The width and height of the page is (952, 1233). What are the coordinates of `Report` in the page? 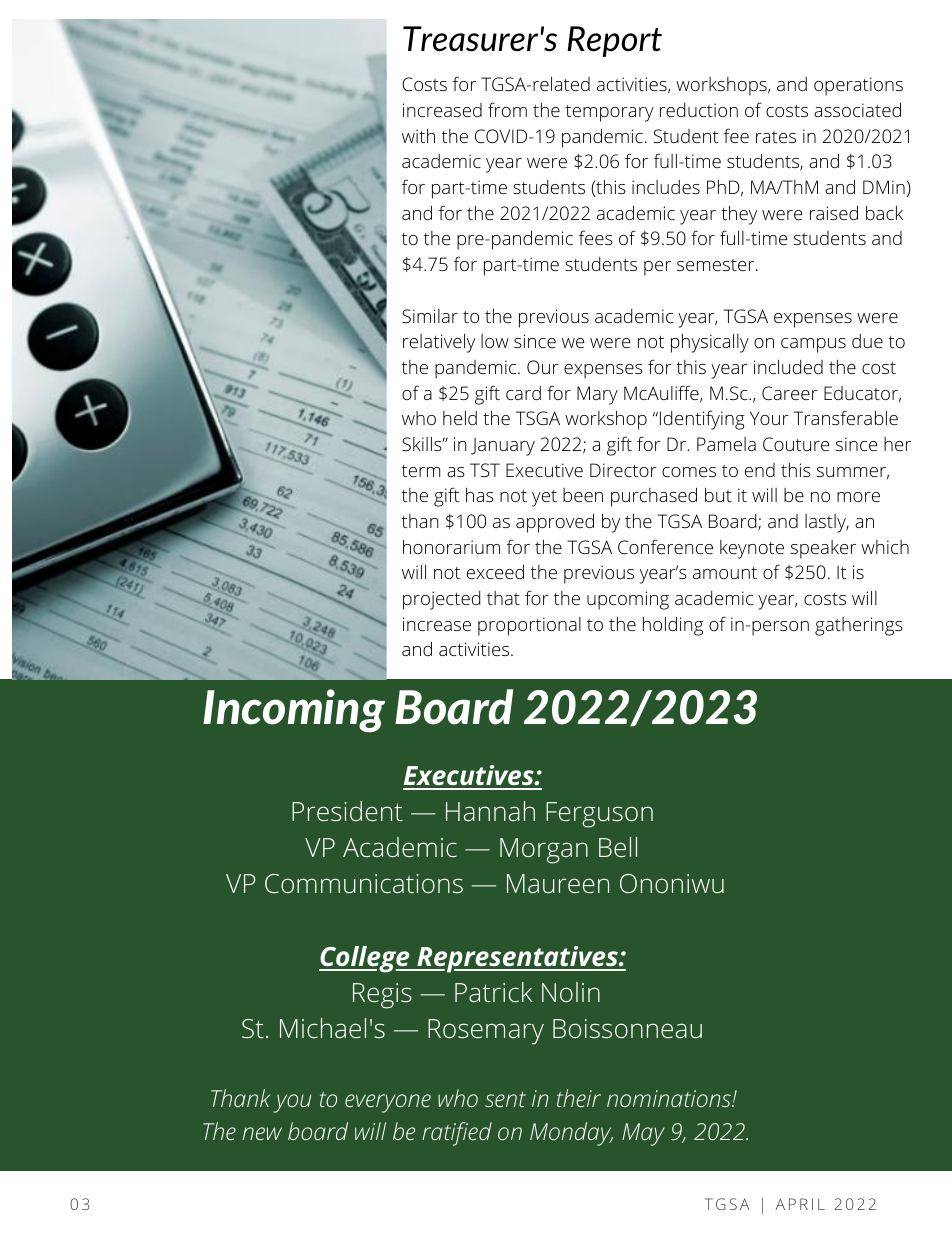 It's located at (614, 41).
